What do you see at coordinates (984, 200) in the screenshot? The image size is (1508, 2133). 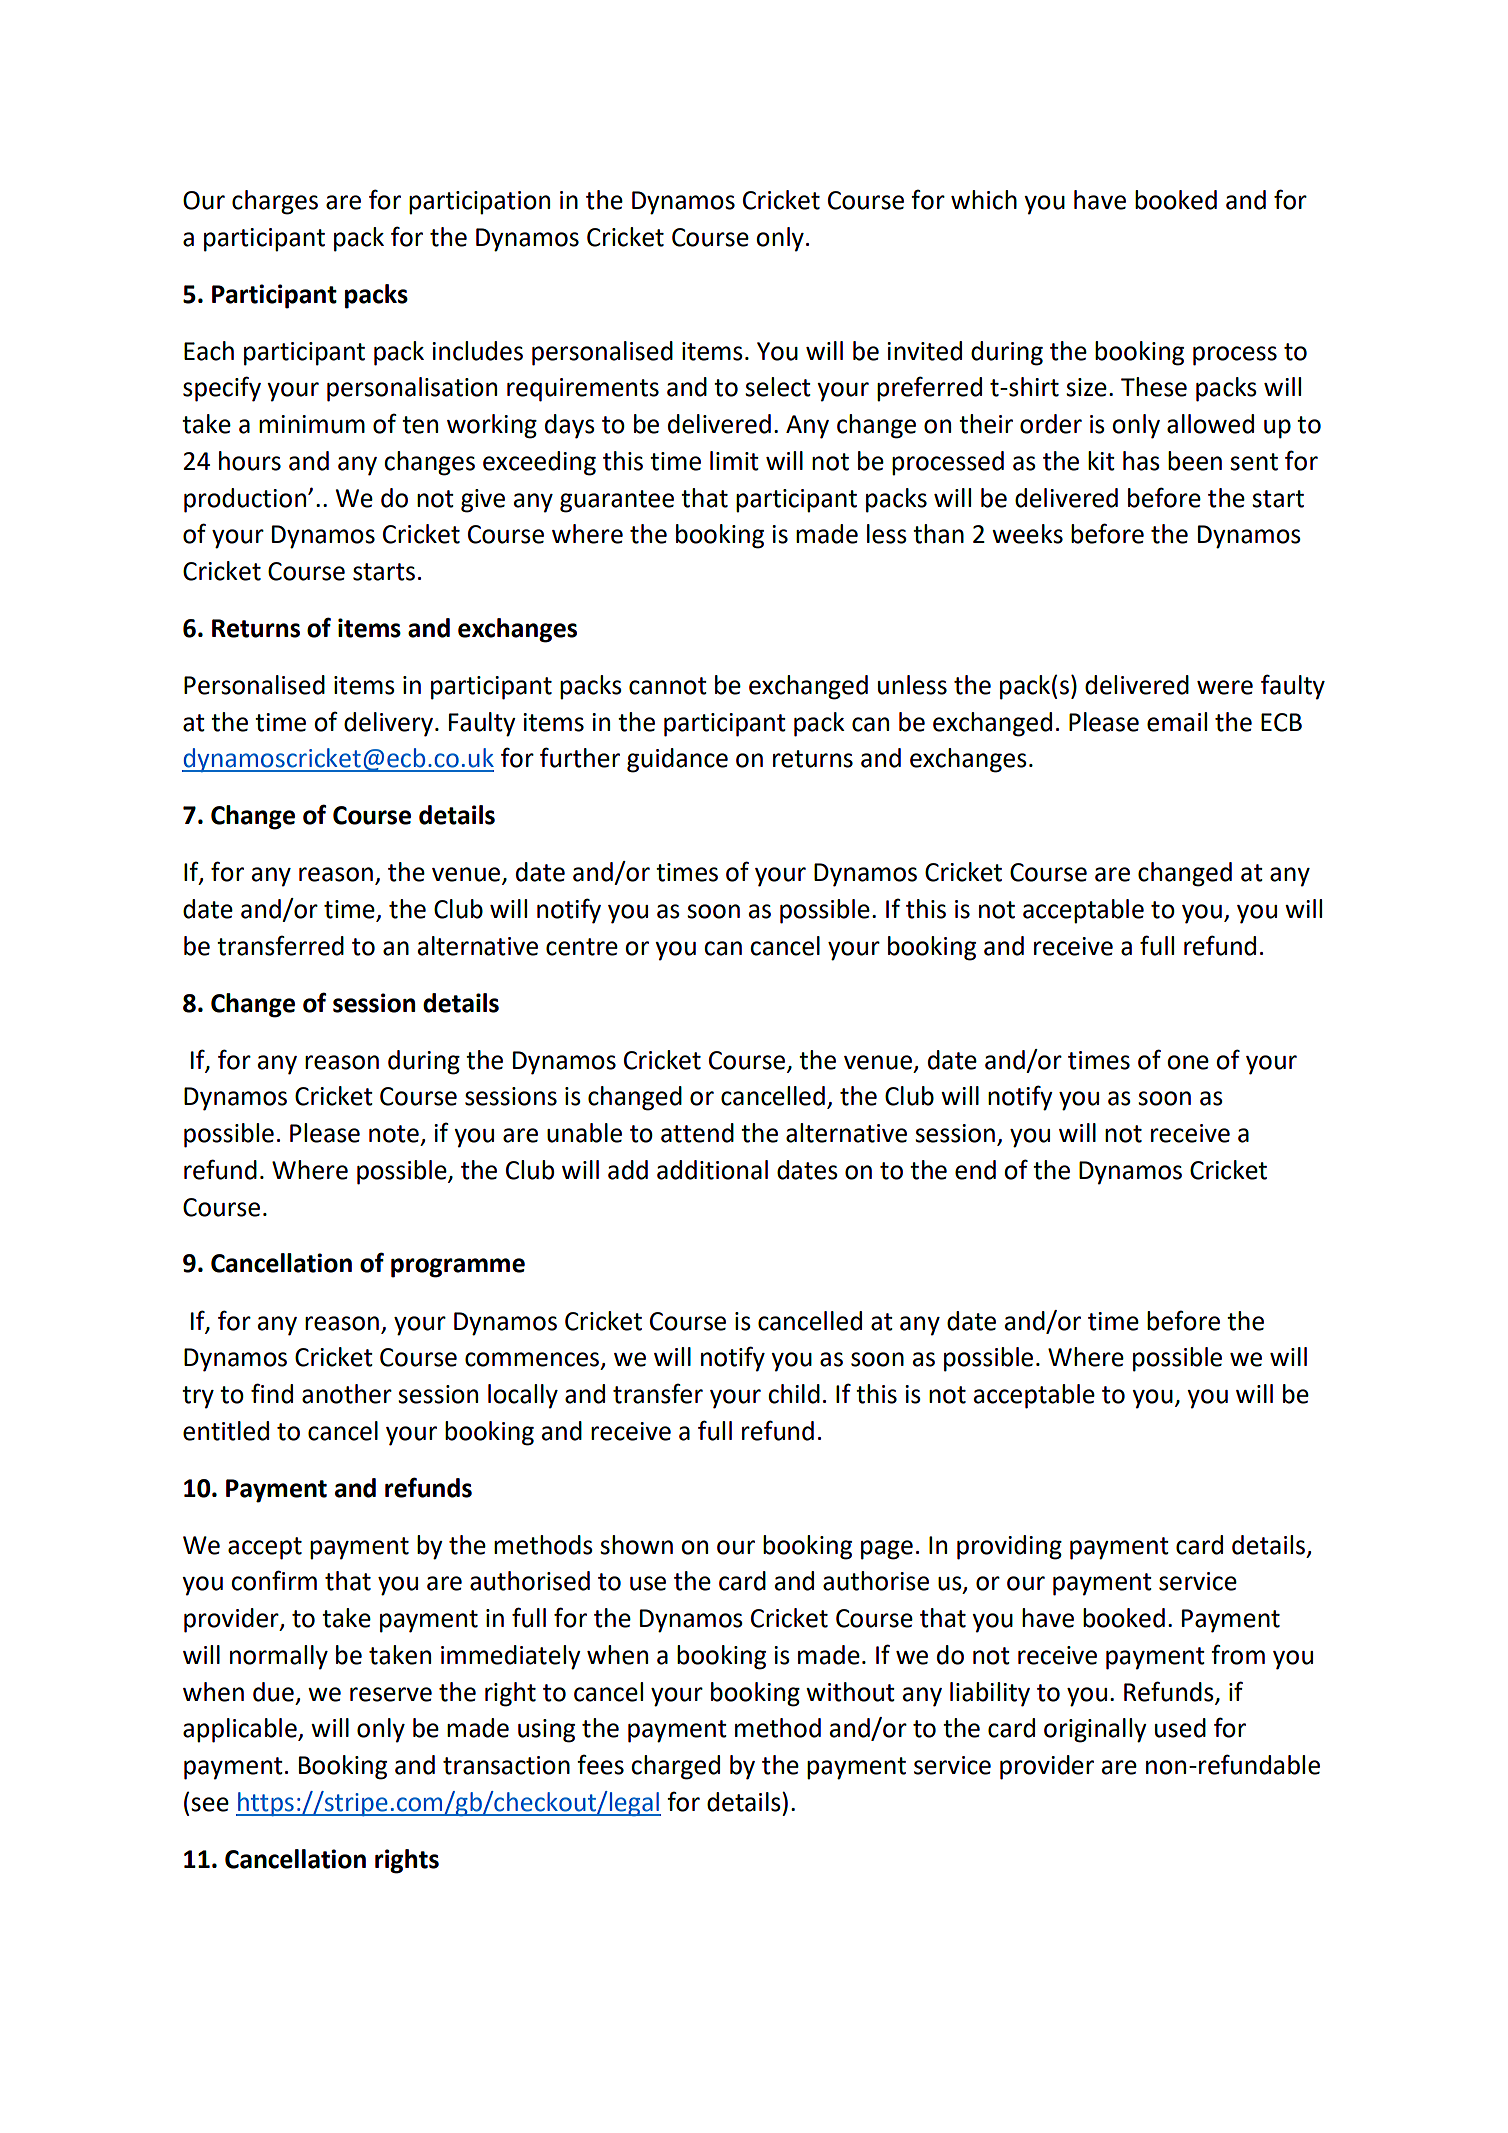 I see `which` at bounding box center [984, 200].
